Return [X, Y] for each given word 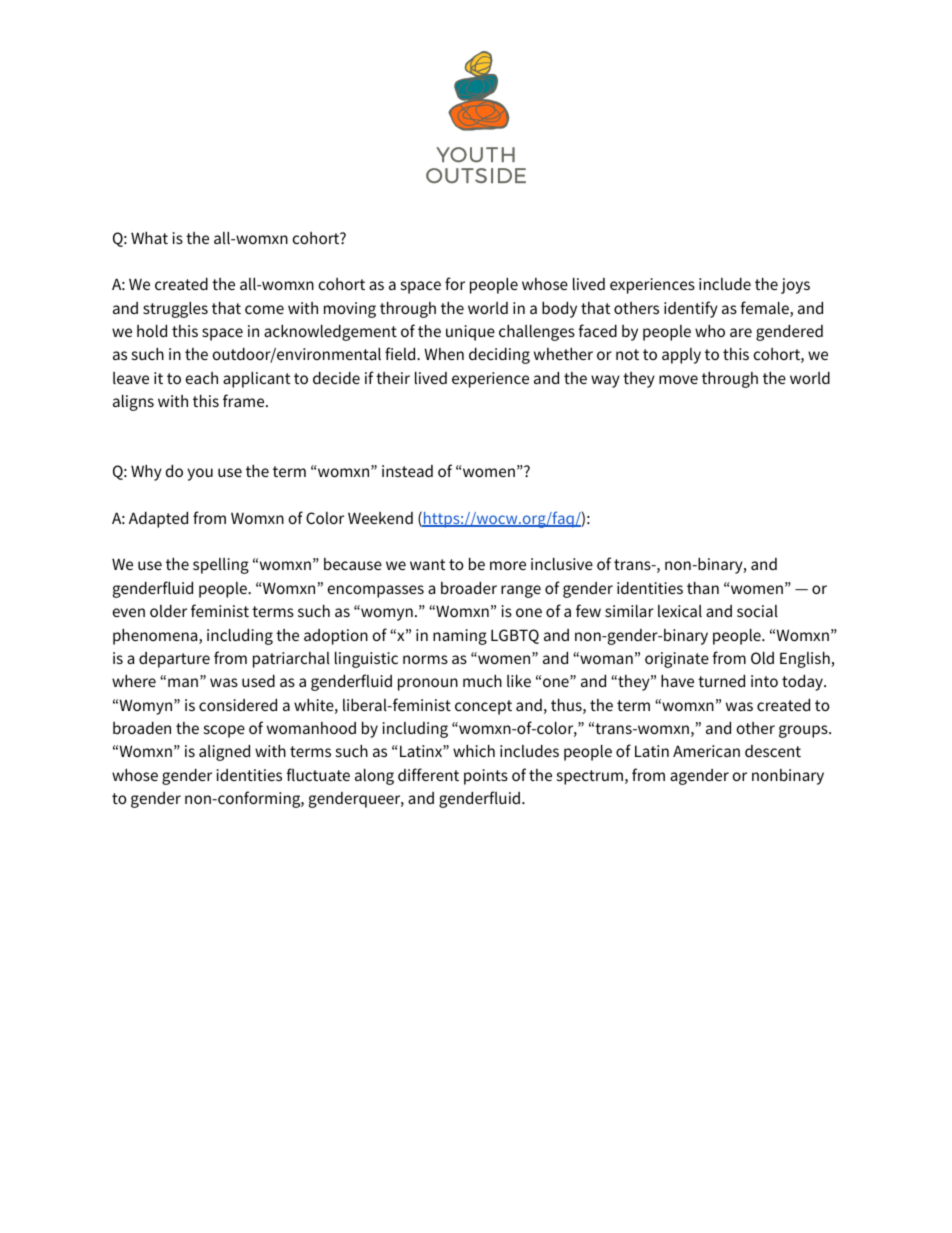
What [149, 238]
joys [795, 286]
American [706, 751]
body [559, 310]
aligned [224, 753]
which [474, 751]
